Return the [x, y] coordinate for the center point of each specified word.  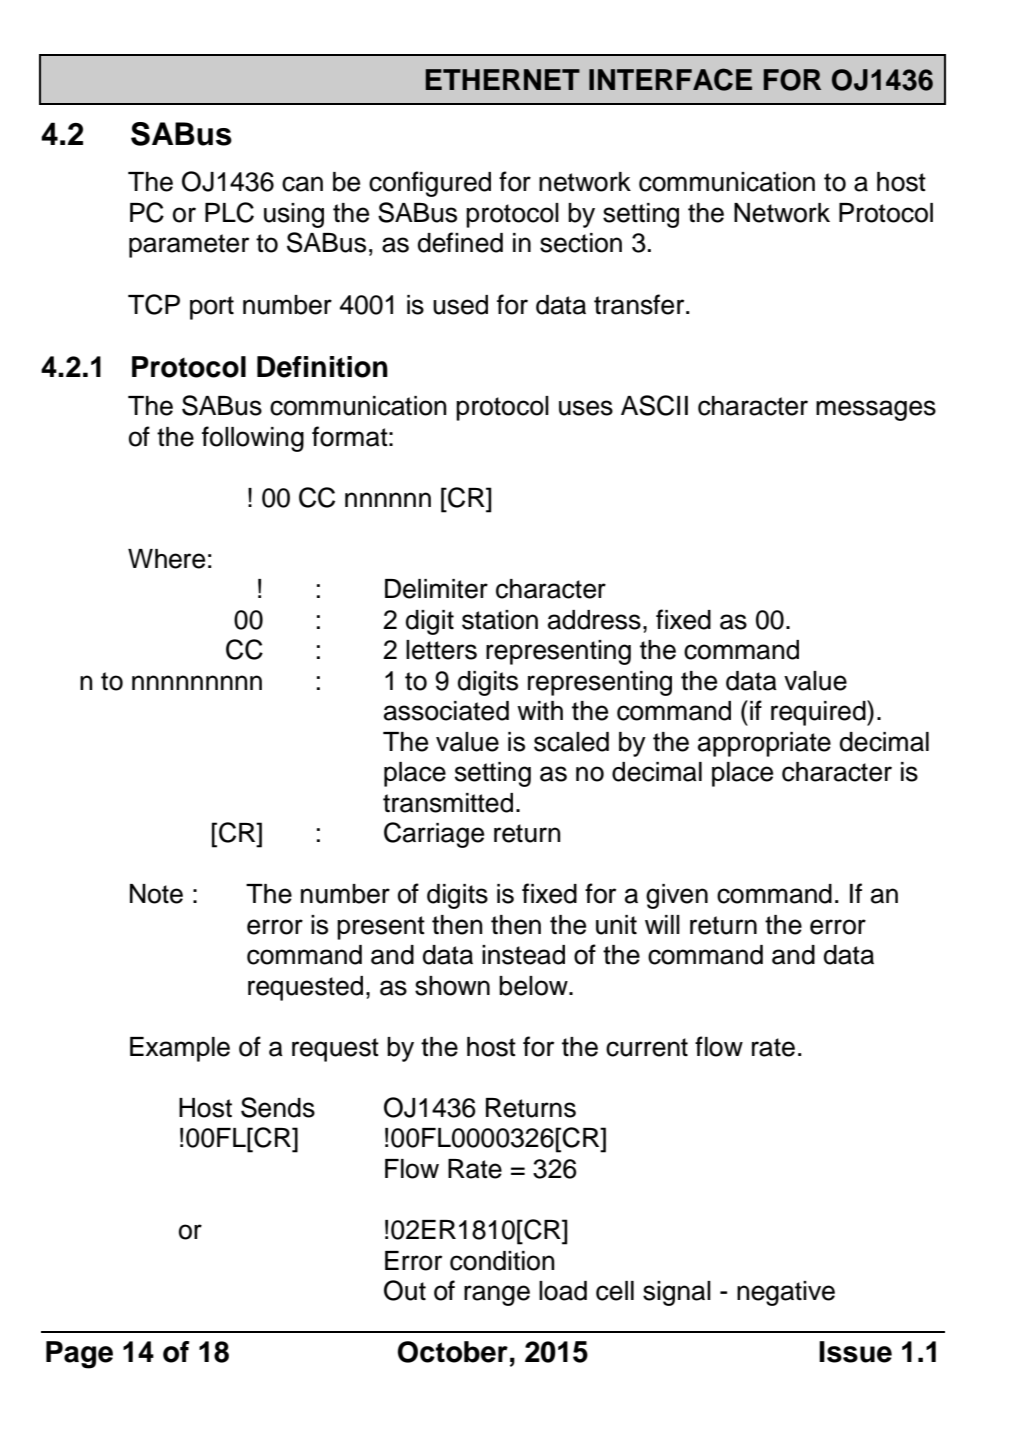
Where [166, 559]
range [497, 1295]
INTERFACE [670, 79]
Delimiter [436, 589]
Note [156, 894]
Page [79, 1355]
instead [523, 955]
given [677, 896]
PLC [229, 212]
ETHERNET [503, 79]
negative [786, 1293]
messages [876, 410]
